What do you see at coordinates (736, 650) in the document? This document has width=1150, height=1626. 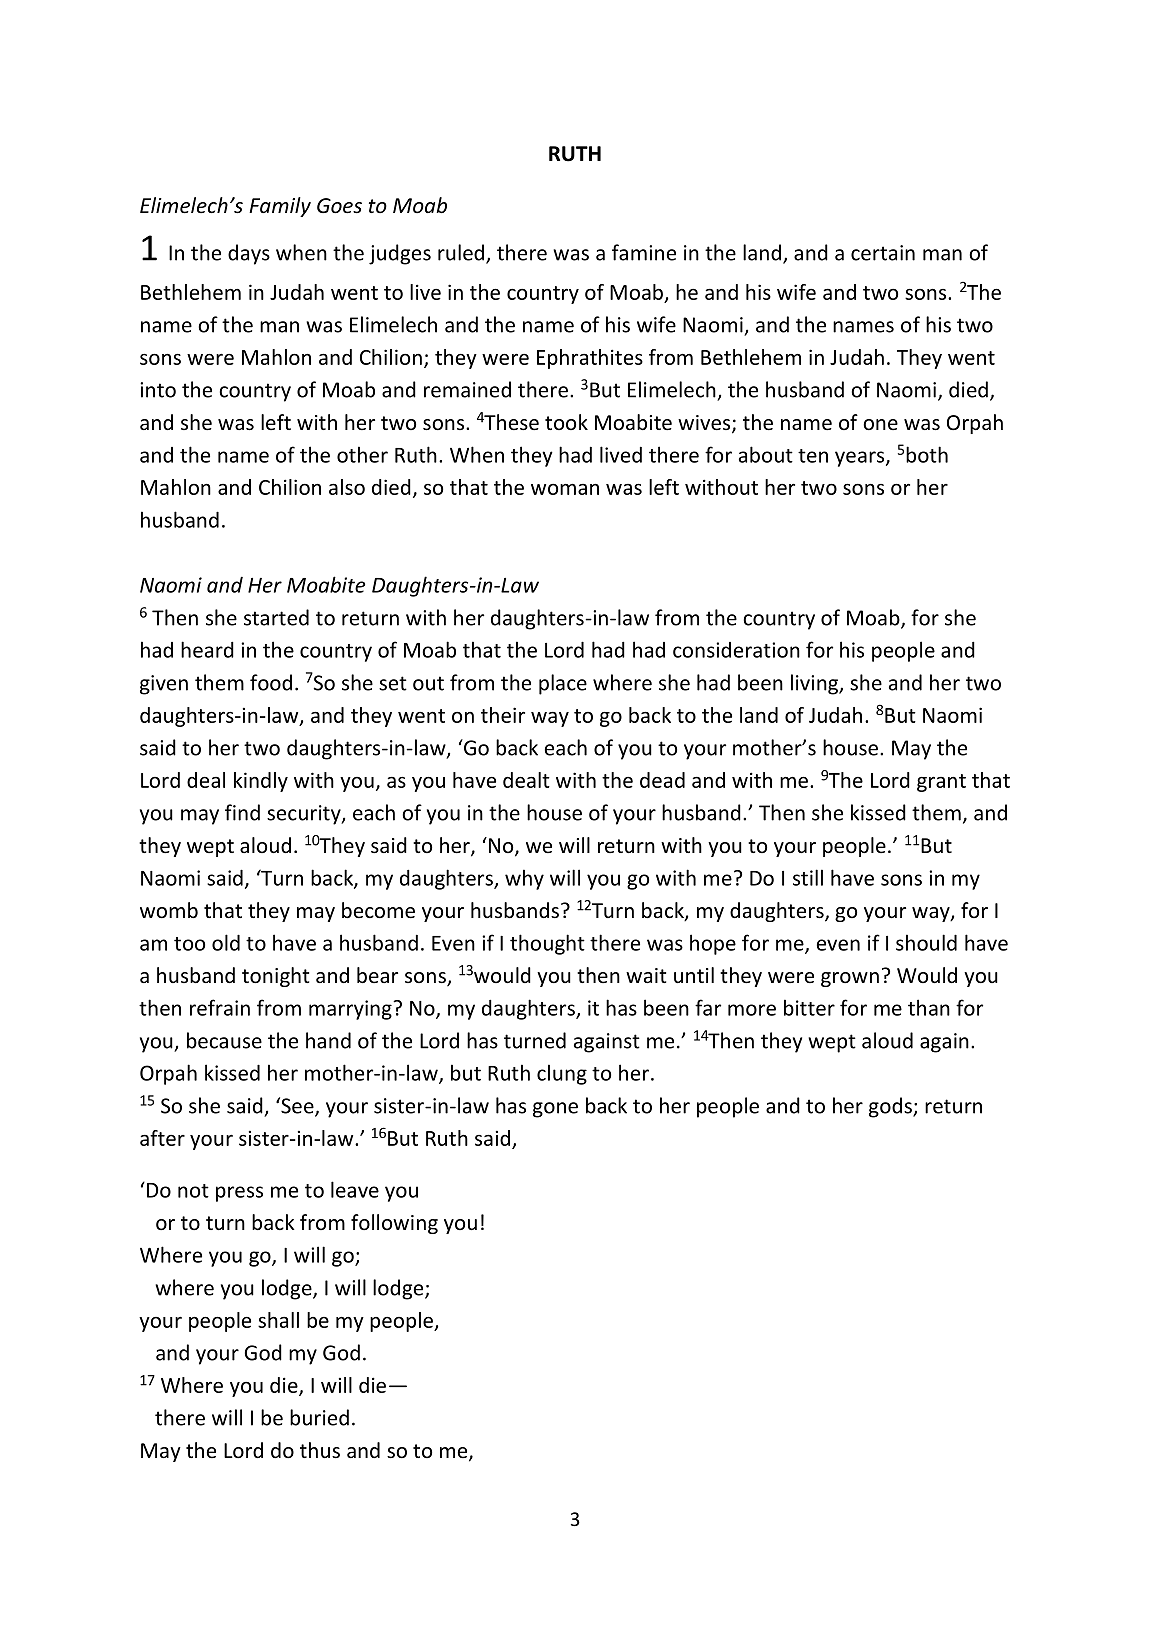 I see `consideration` at bounding box center [736, 650].
